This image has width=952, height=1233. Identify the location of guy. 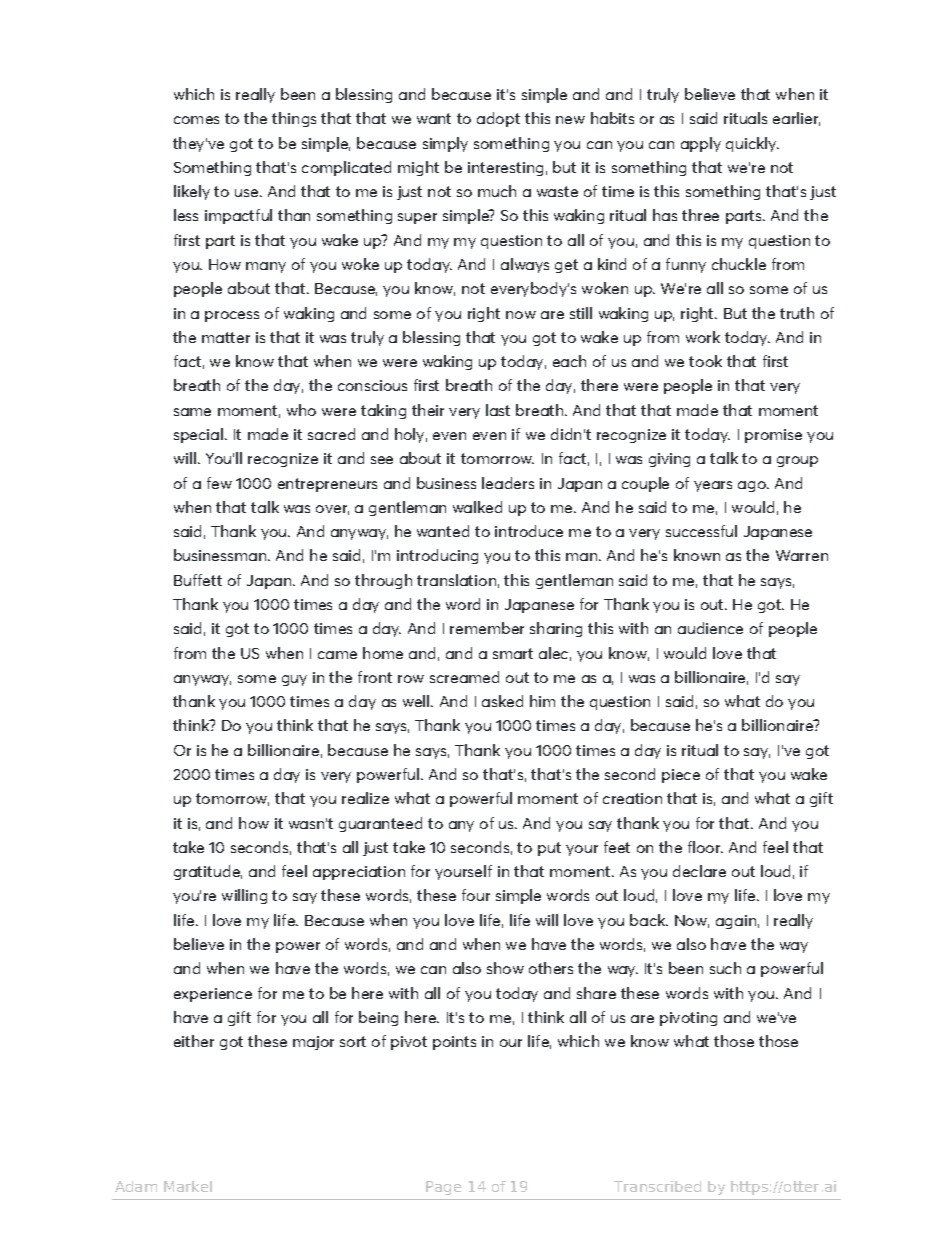
(294, 680).
